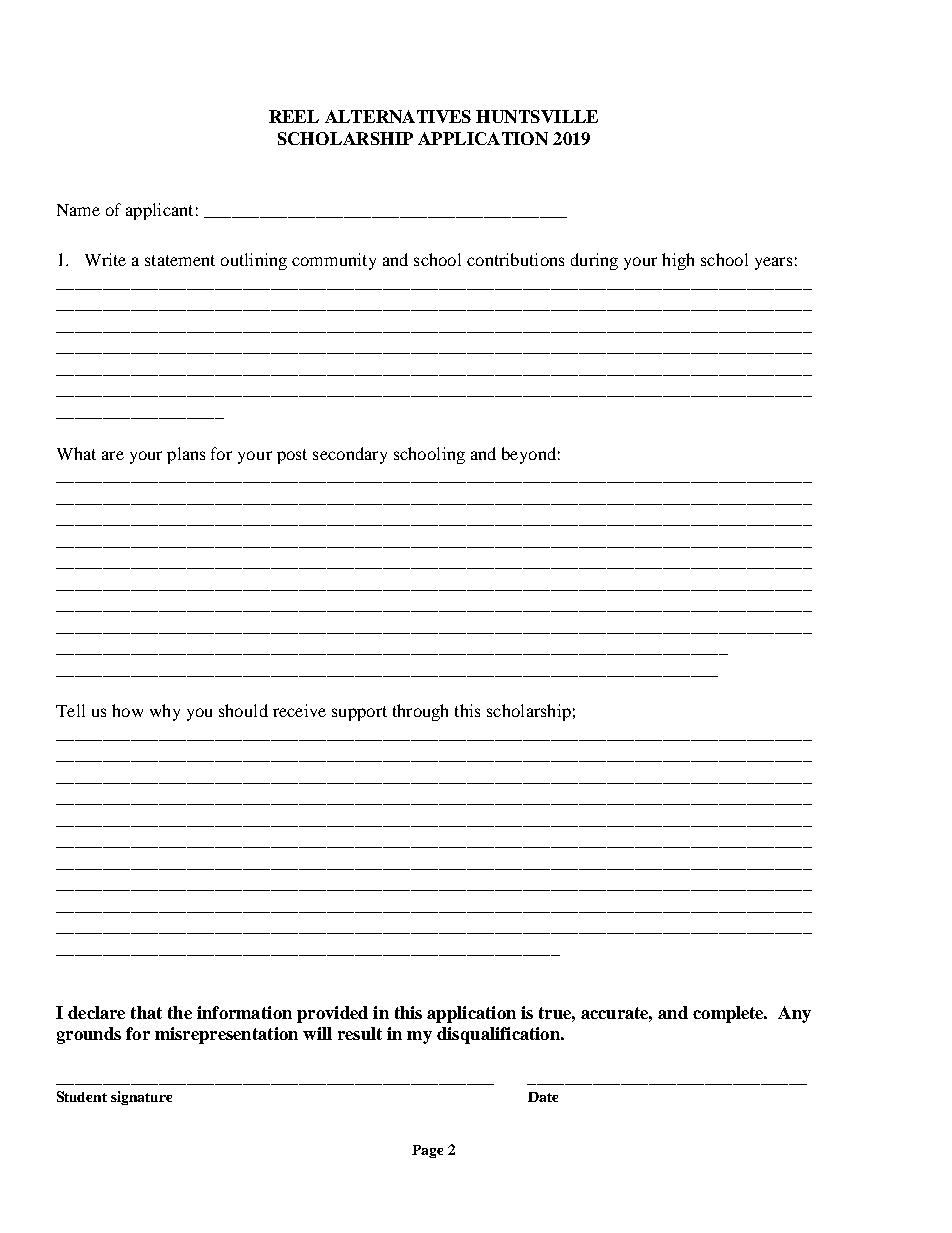  What do you see at coordinates (427, 1151) in the document?
I see `Page` at bounding box center [427, 1151].
